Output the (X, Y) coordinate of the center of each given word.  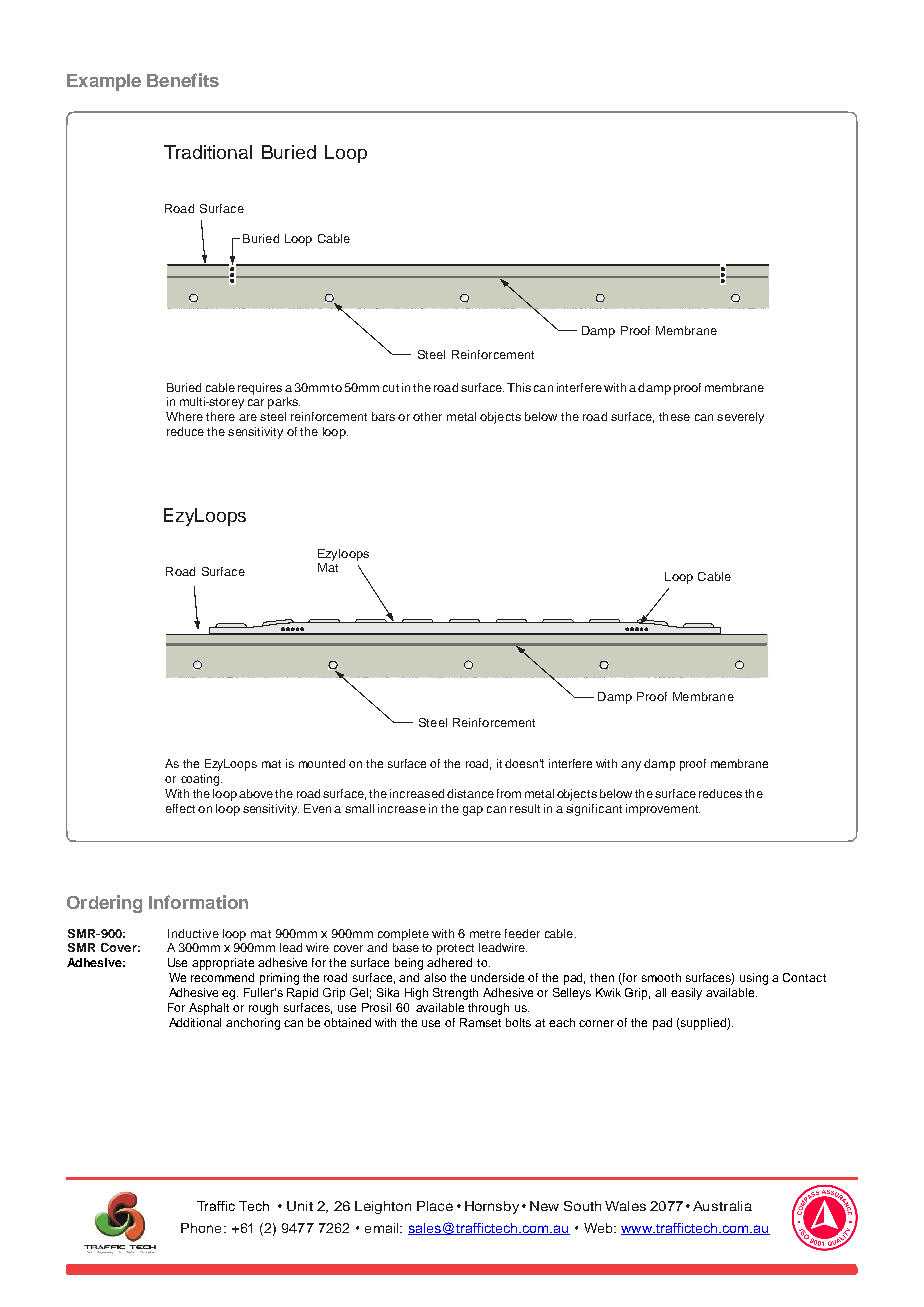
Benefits (183, 80)
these (674, 416)
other (427, 416)
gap (473, 811)
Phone (201, 1228)
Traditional (208, 152)
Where (184, 416)
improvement (663, 810)
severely (740, 418)
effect (180, 808)
